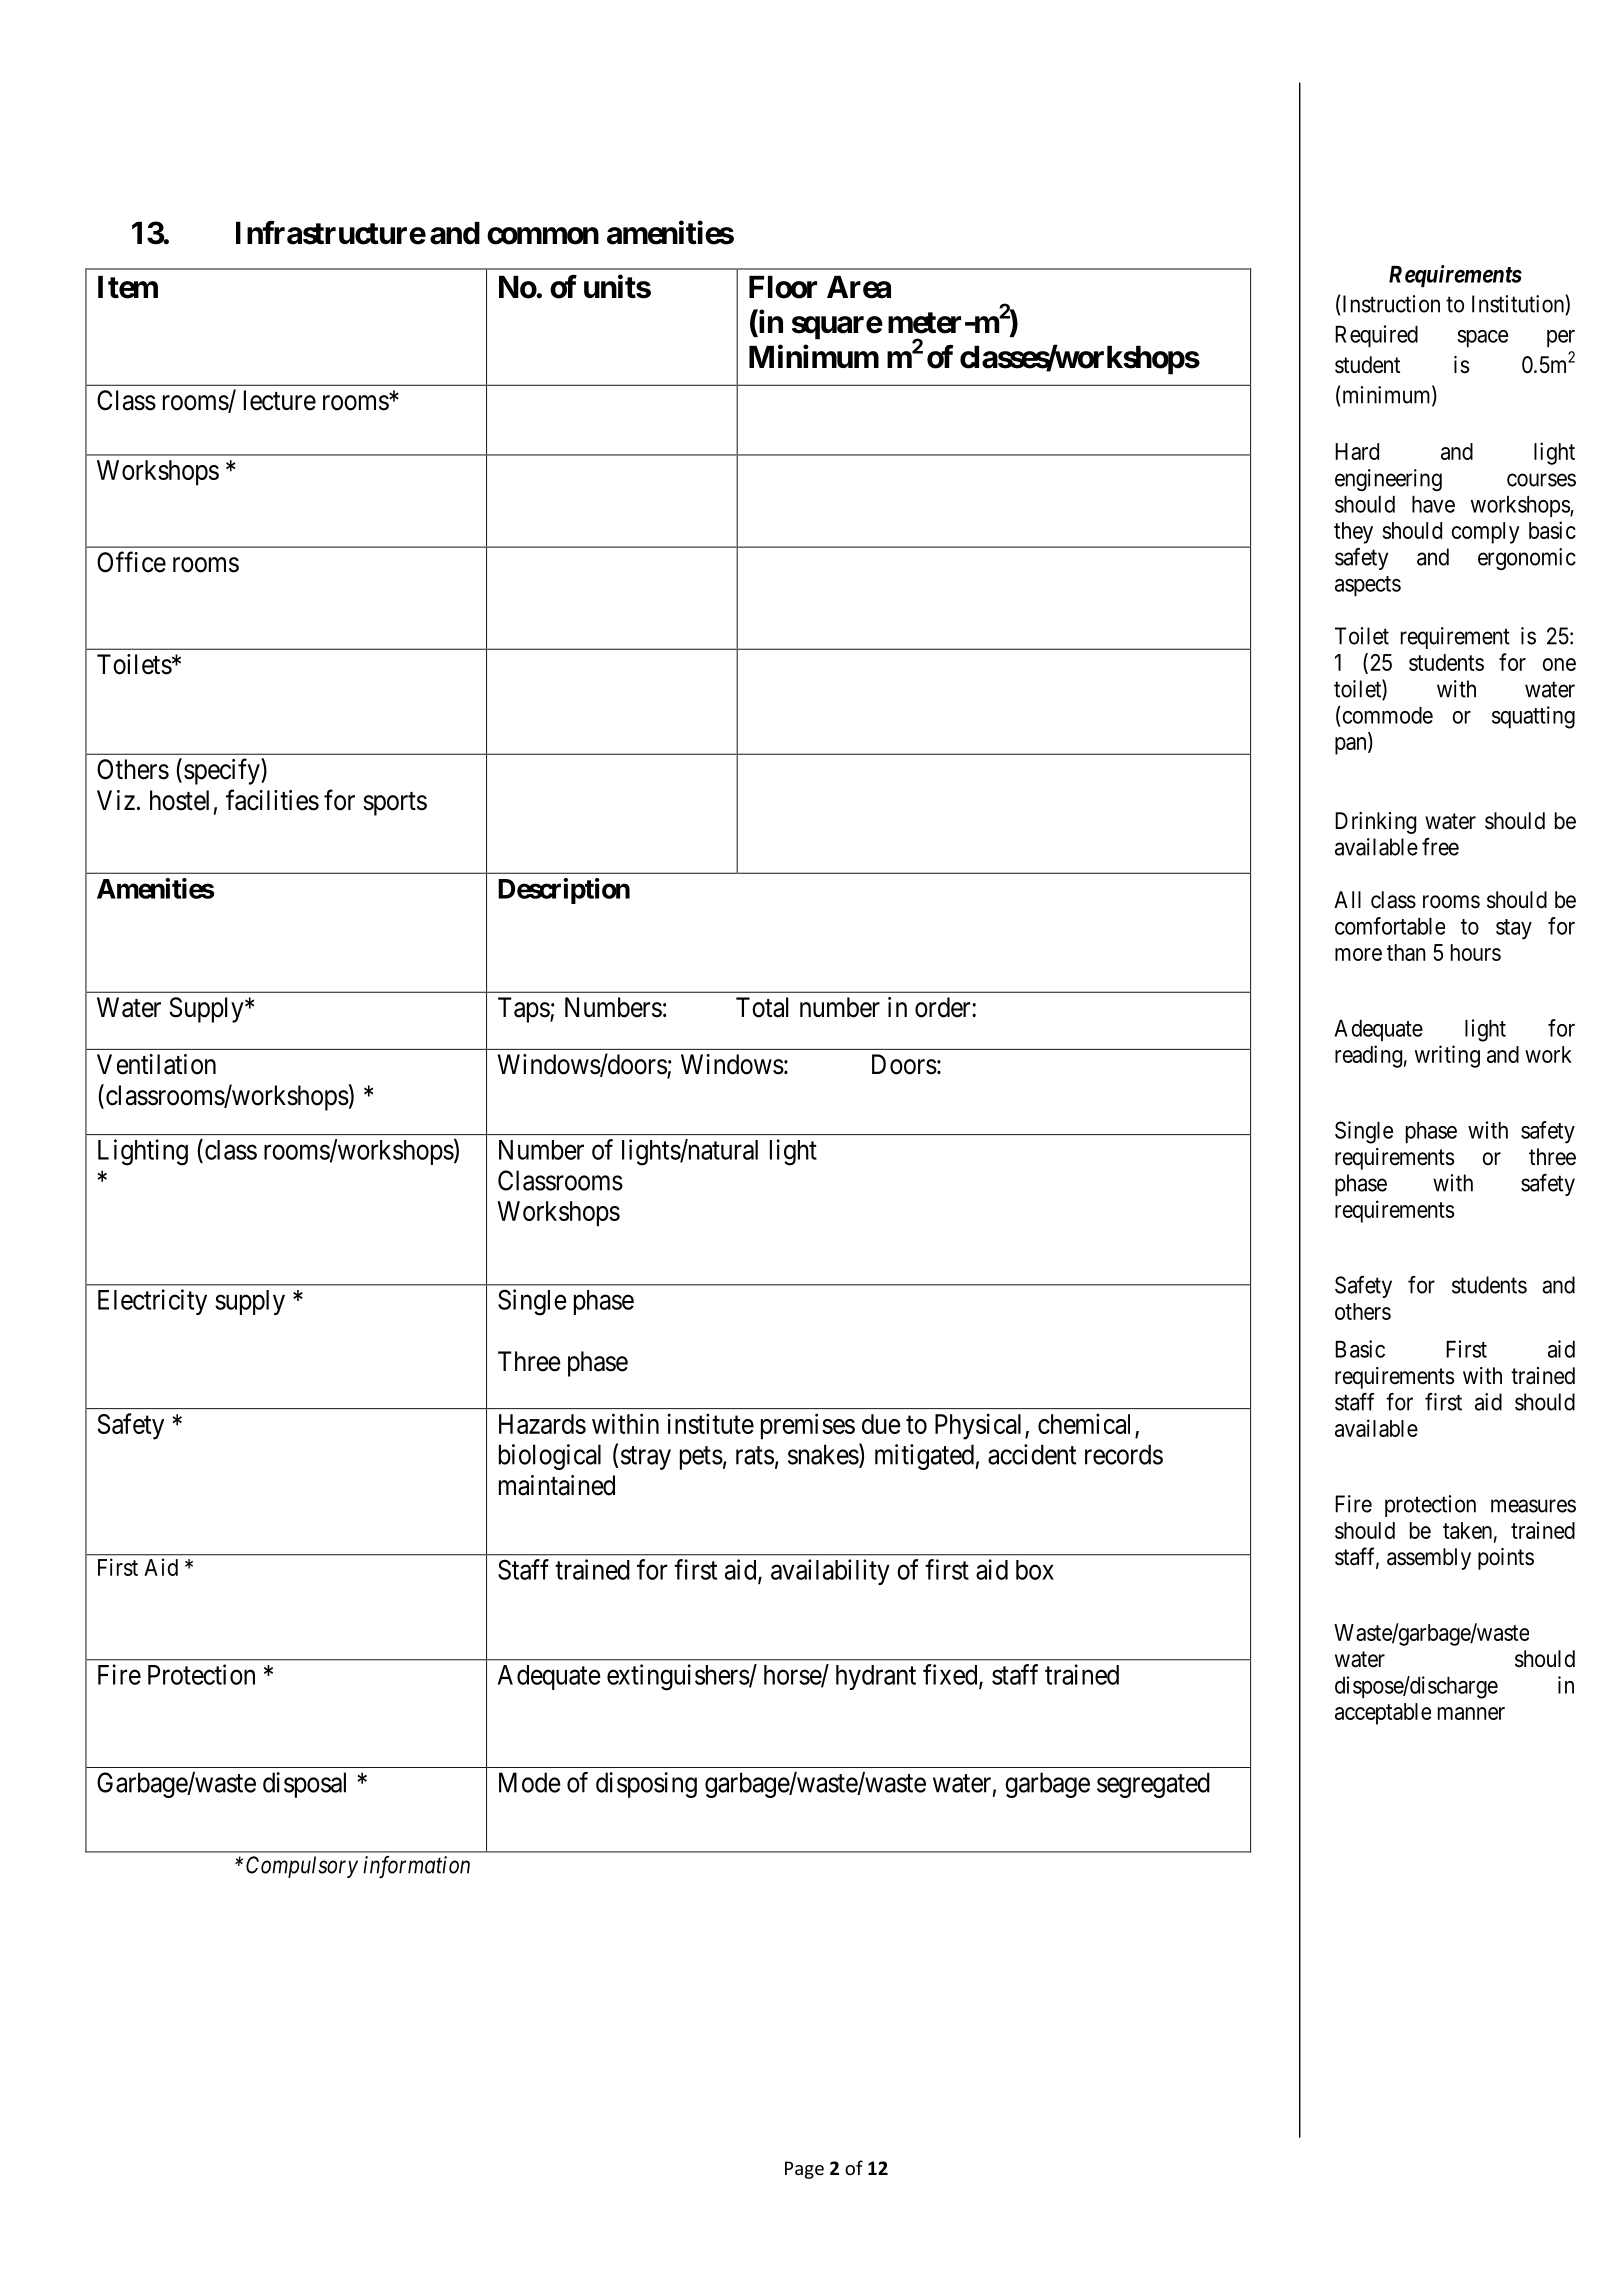  I want to click on writing, so click(1447, 1056).
